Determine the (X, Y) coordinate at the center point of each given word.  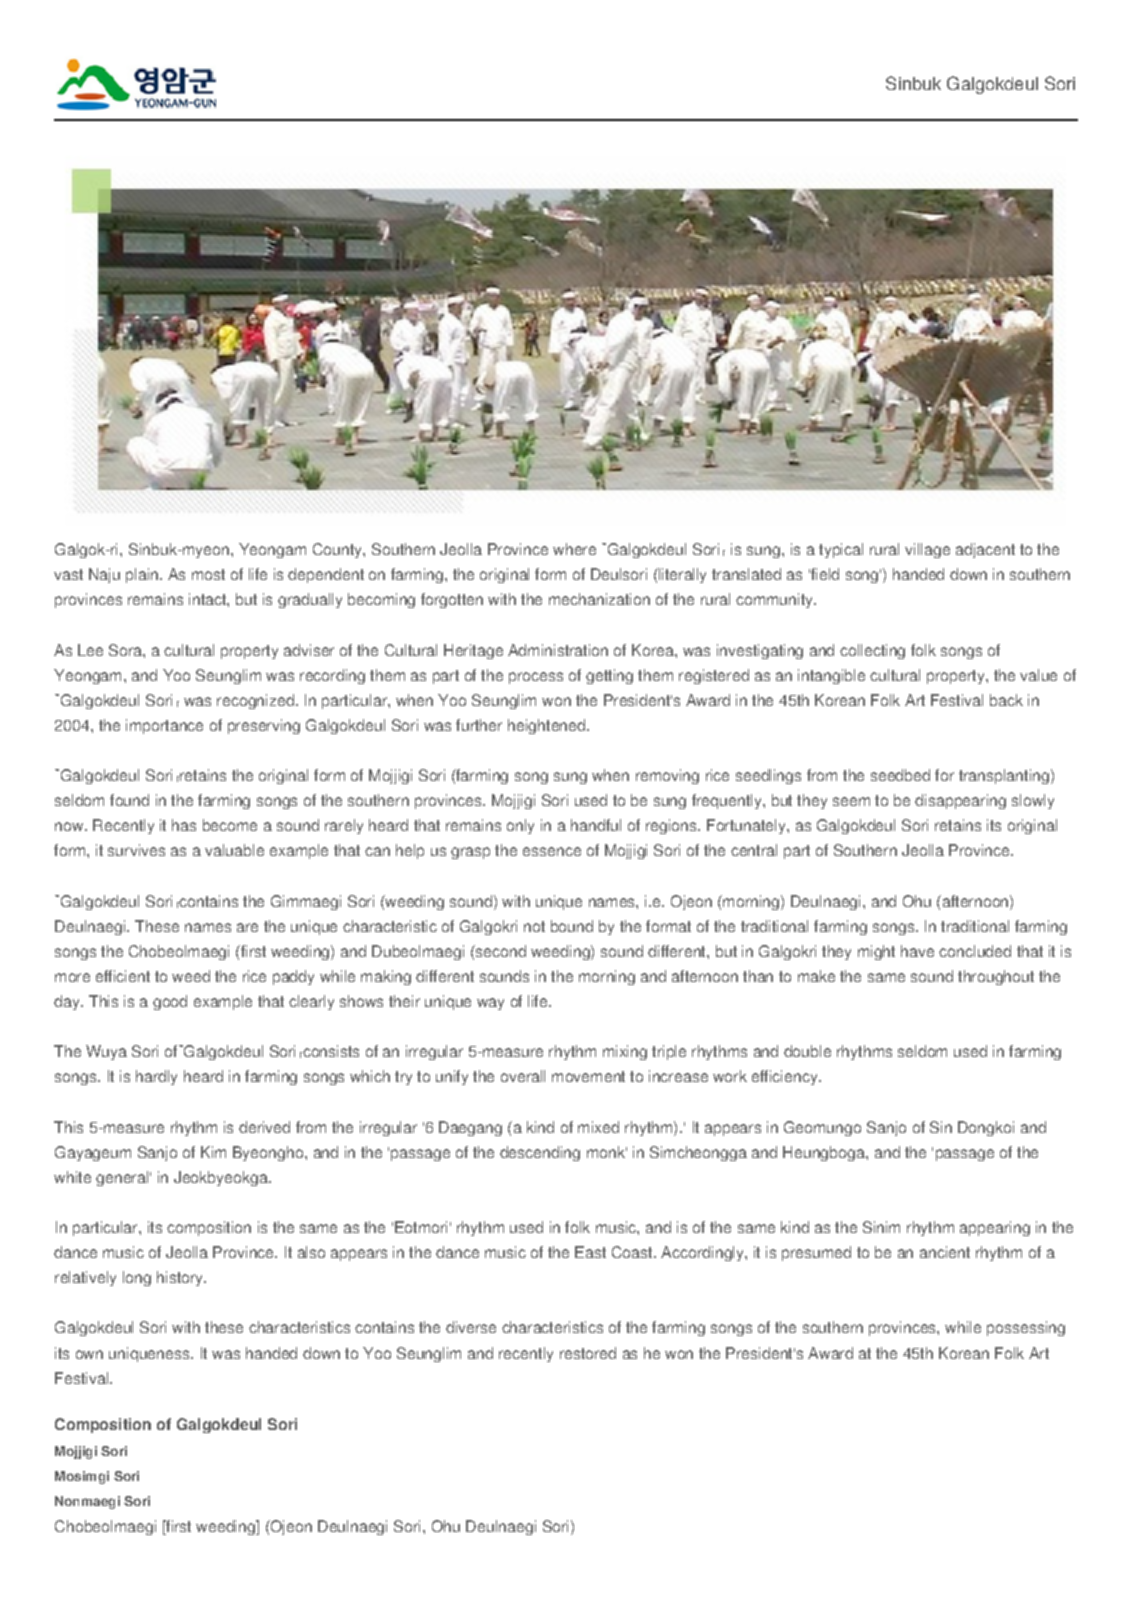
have (917, 951)
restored (588, 1353)
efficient (123, 976)
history (181, 1278)
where (574, 549)
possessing (1026, 1328)
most (208, 574)
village (927, 550)
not (534, 926)
